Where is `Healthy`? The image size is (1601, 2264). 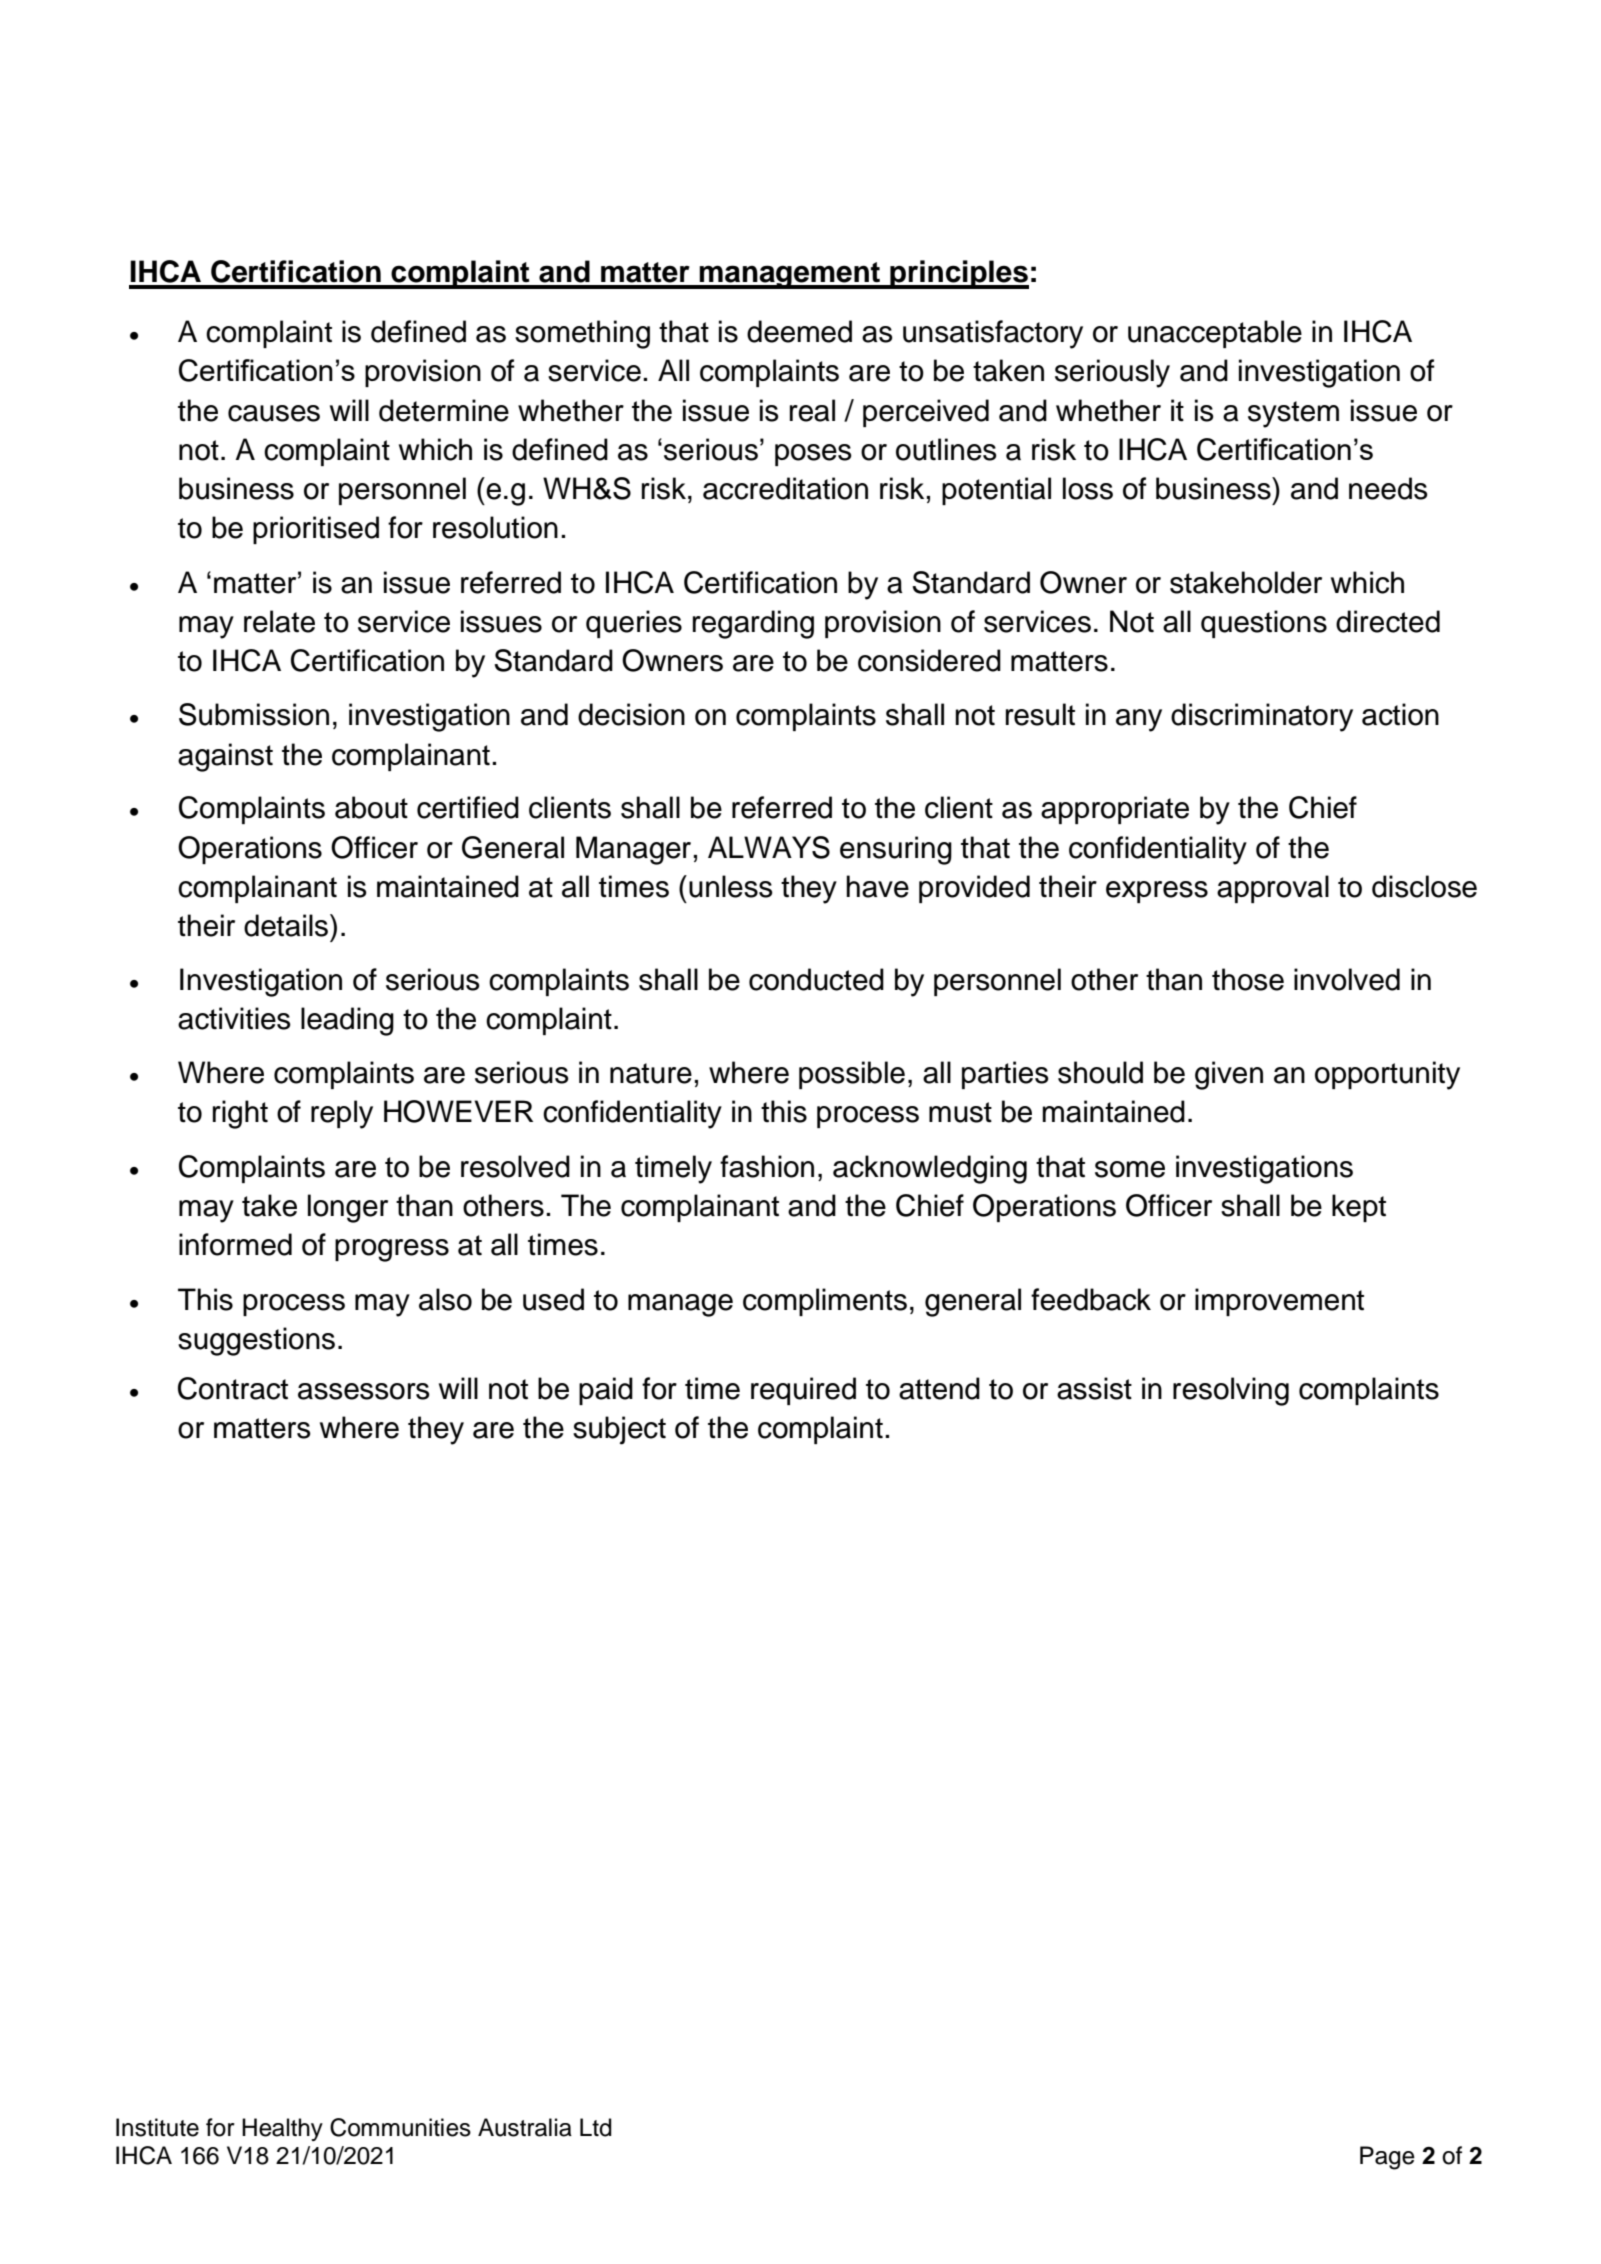
Healthy is located at coordinates (282, 2129).
